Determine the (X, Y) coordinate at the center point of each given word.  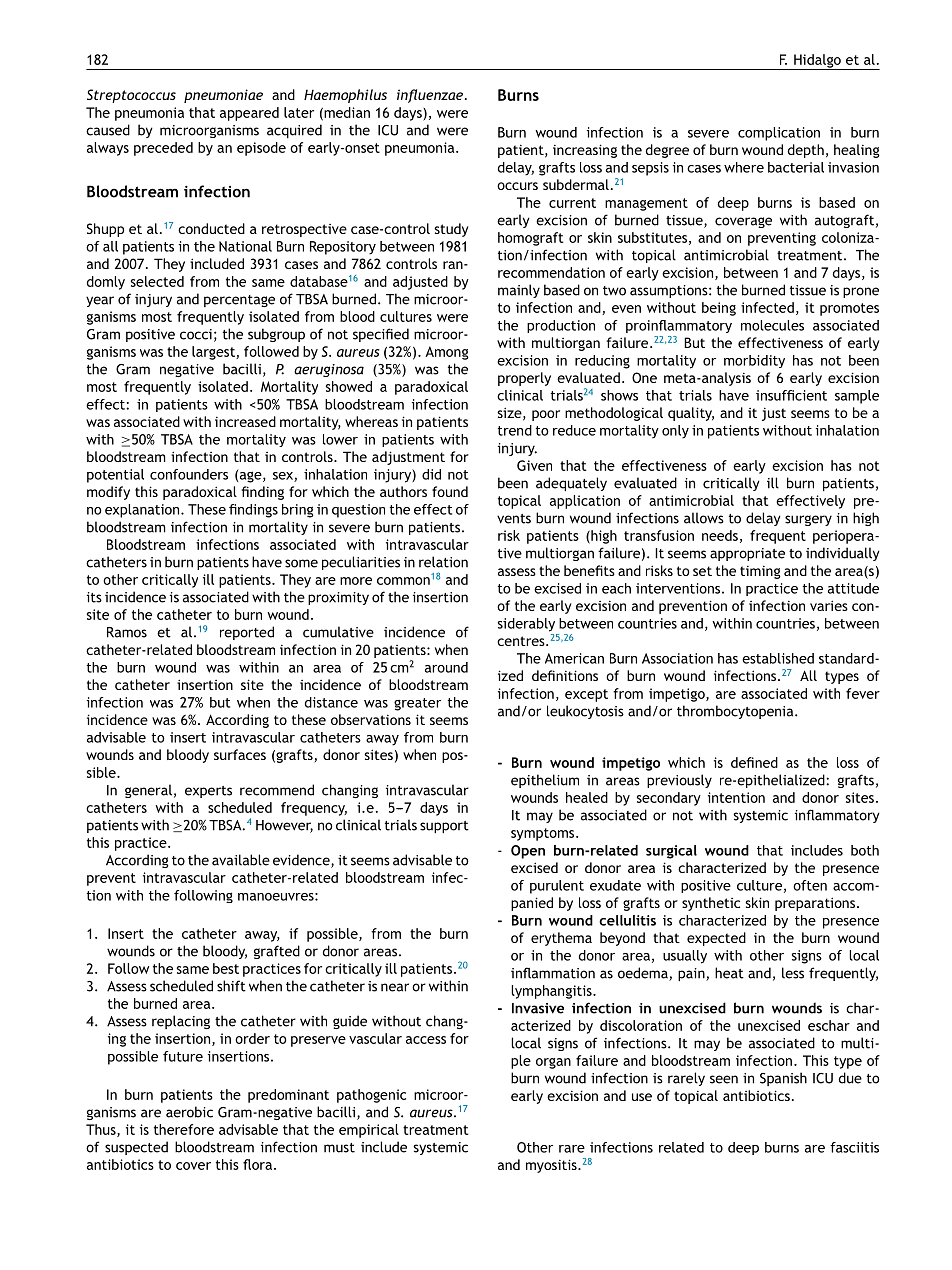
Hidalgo (817, 62)
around (446, 667)
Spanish (783, 1079)
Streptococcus (131, 96)
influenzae (431, 96)
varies (829, 605)
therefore (184, 1129)
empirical (369, 1131)
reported (247, 633)
